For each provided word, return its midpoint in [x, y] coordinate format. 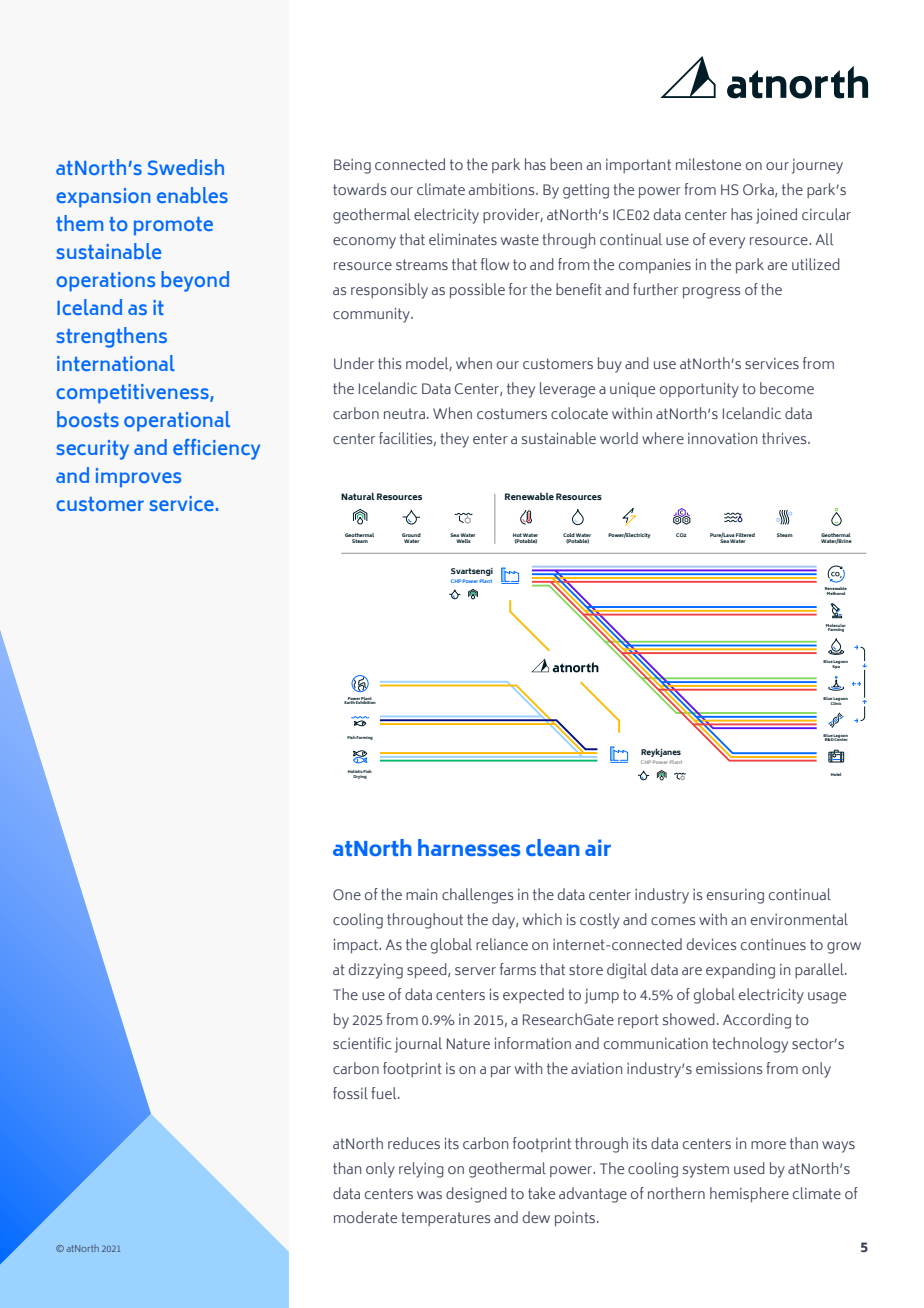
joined [776, 216]
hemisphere [749, 1194]
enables [192, 195]
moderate [365, 1217]
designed [476, 1195]
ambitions [502, 189]
